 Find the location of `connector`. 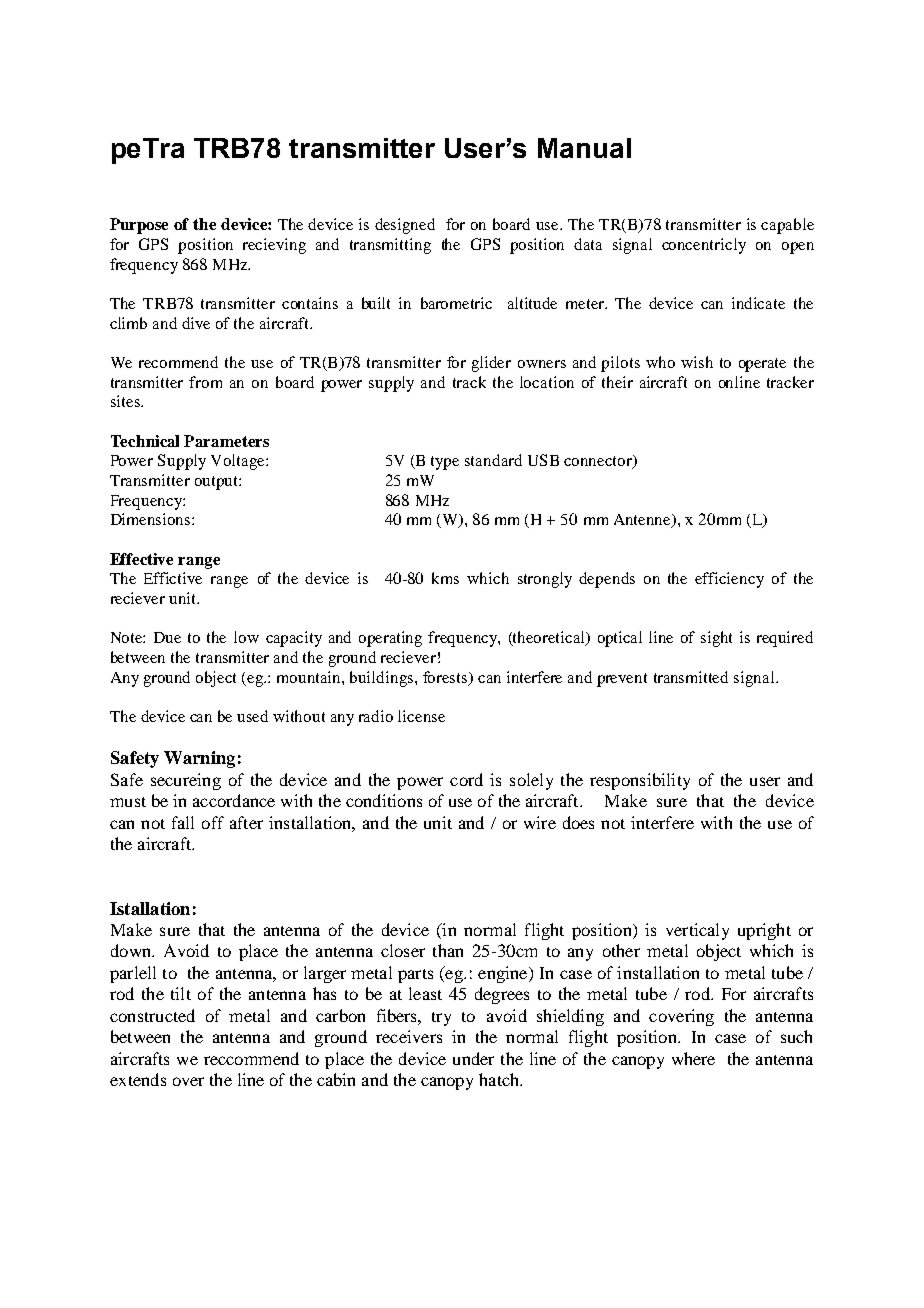

connector is located at coordinates (599, 462).
